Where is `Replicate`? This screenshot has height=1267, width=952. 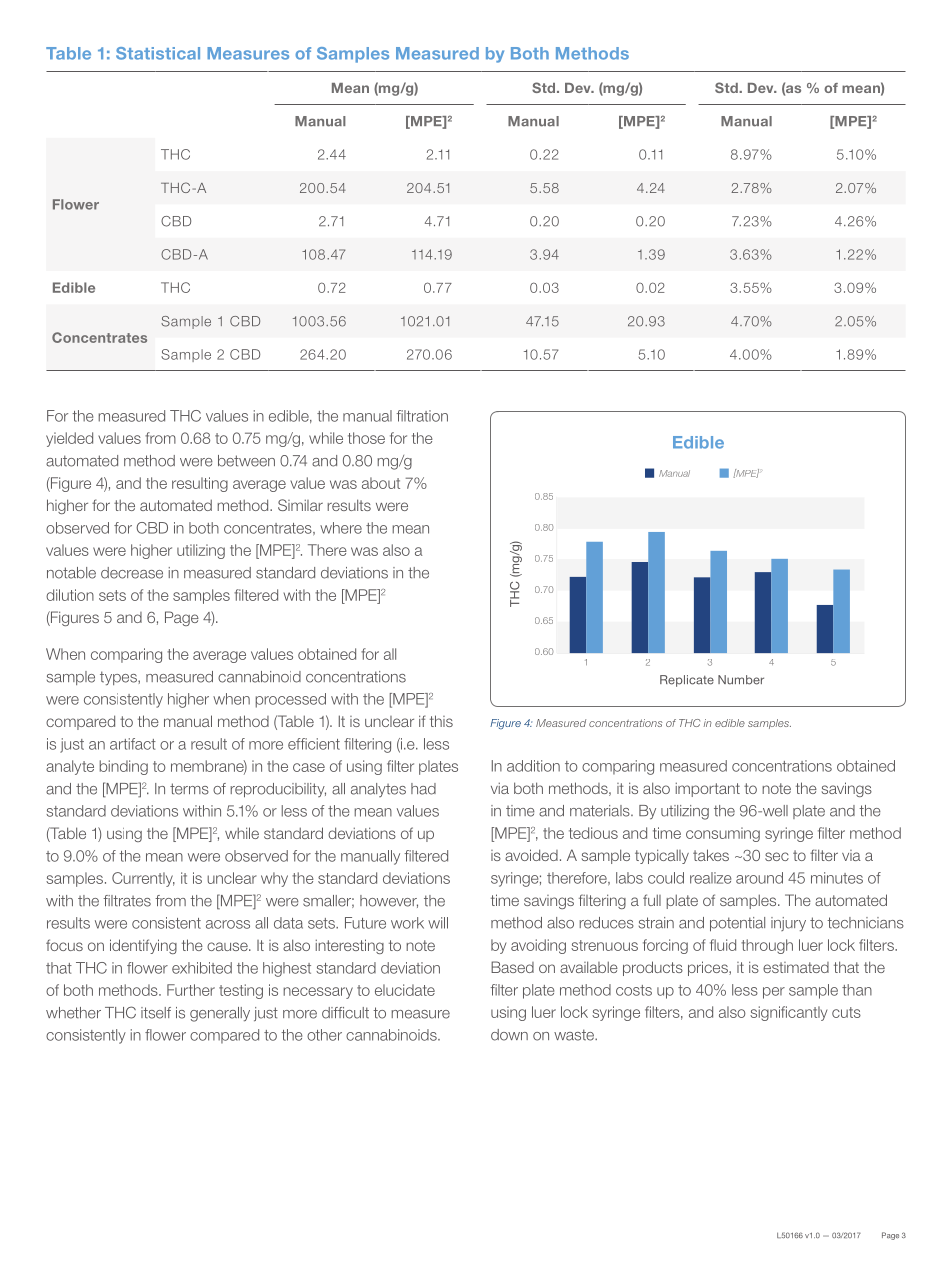 Replicate is located at coordinates (687, 681).
